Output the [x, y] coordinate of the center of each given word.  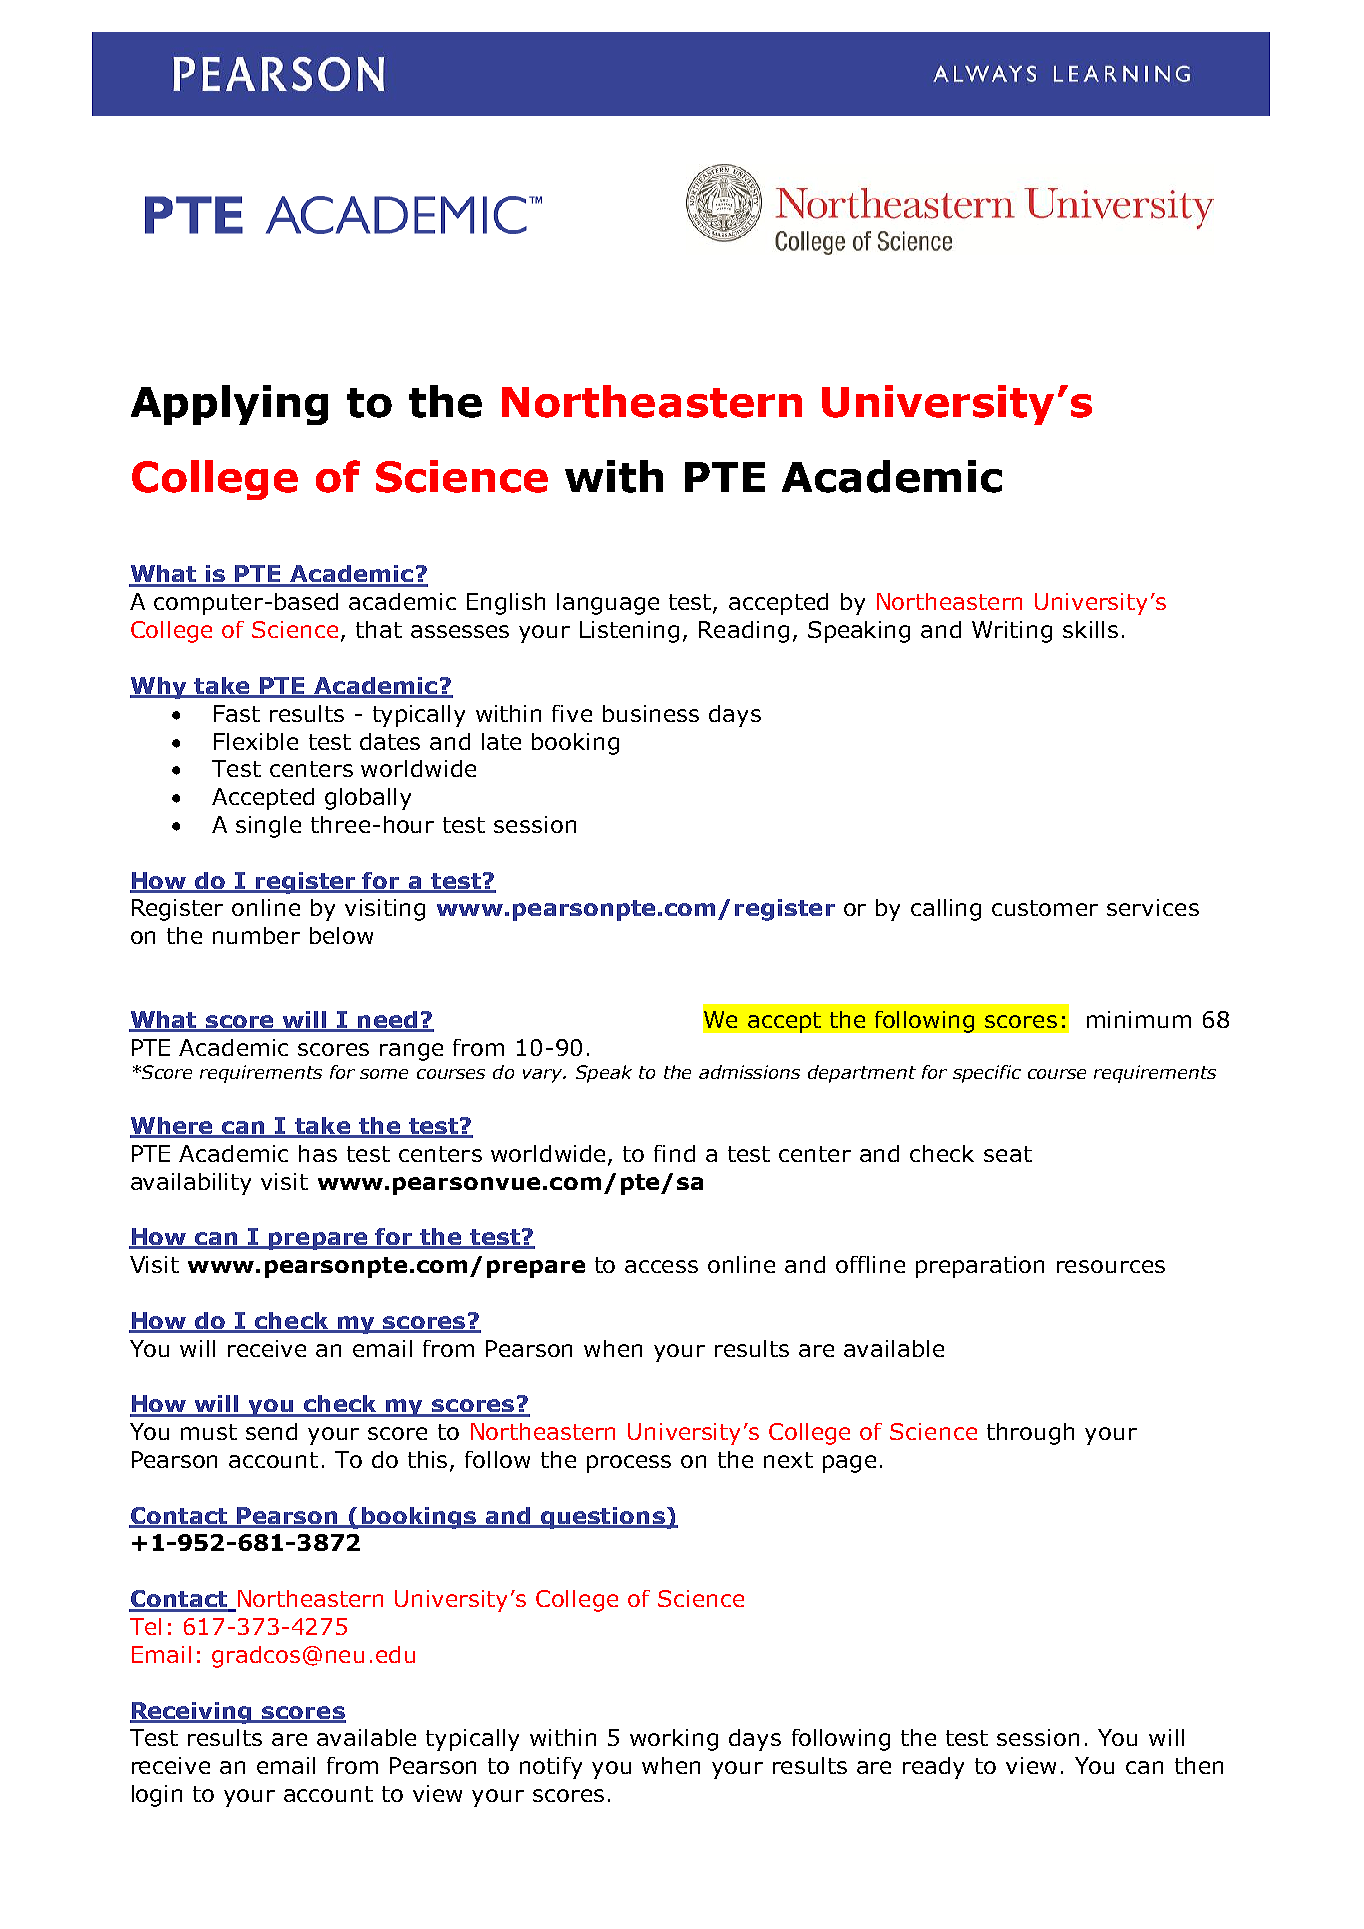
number [256, 935]
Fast [237, 713]
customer [1045, 908]
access [661, 1266]
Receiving [192, 1713]
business [651, 713]
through [1030, 1434]
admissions [749, 1072]
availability [191, 1184]
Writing [1012, 632]
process [629, 1464]
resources [1111, 1266]
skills [1090, 629]
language [608, 604]
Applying [229, 405]
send [271, 1431]
